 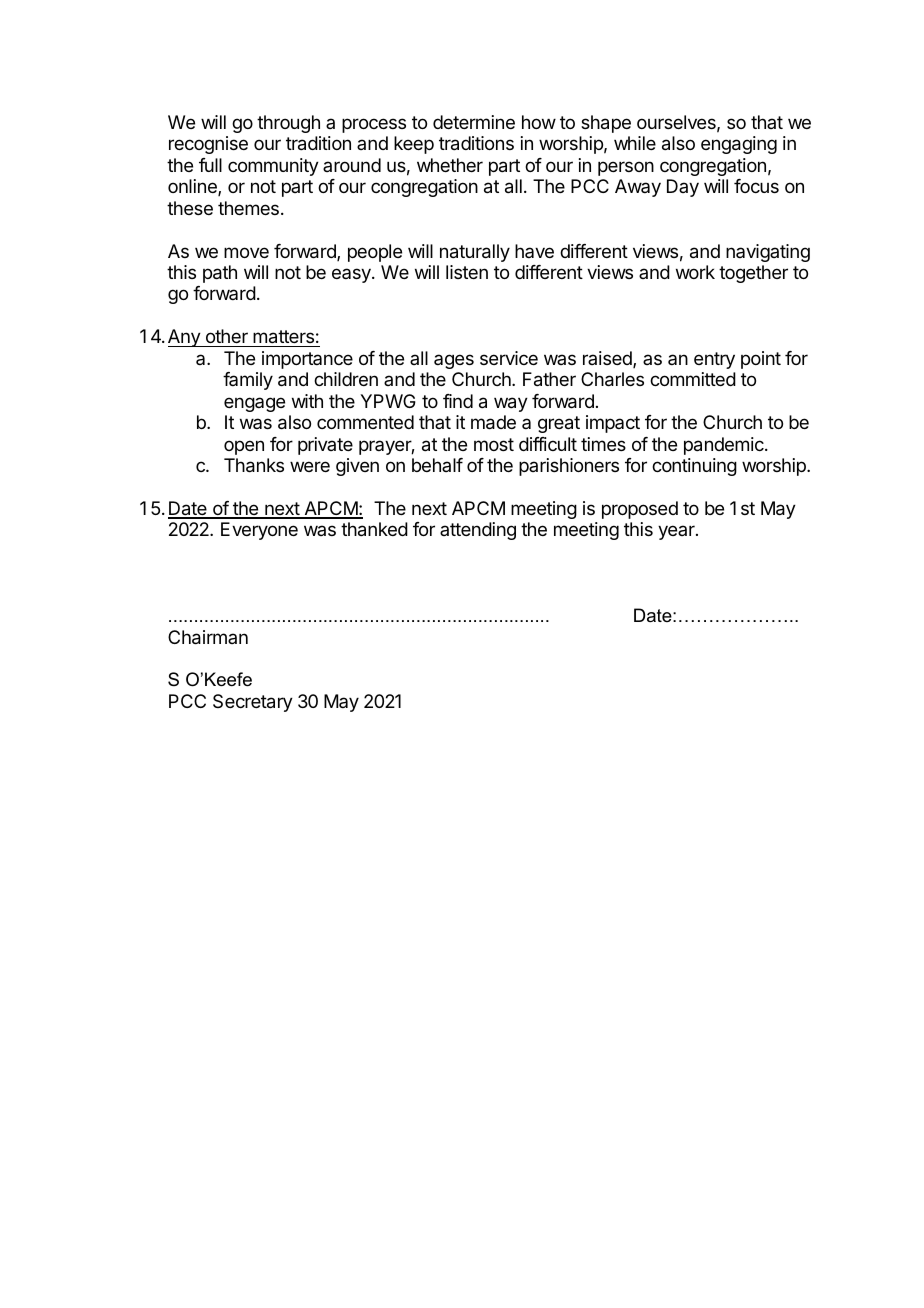 What do you see at coordinates (253, 703) in the document?
I see `Secretary` at bounding box center [253, 703].
